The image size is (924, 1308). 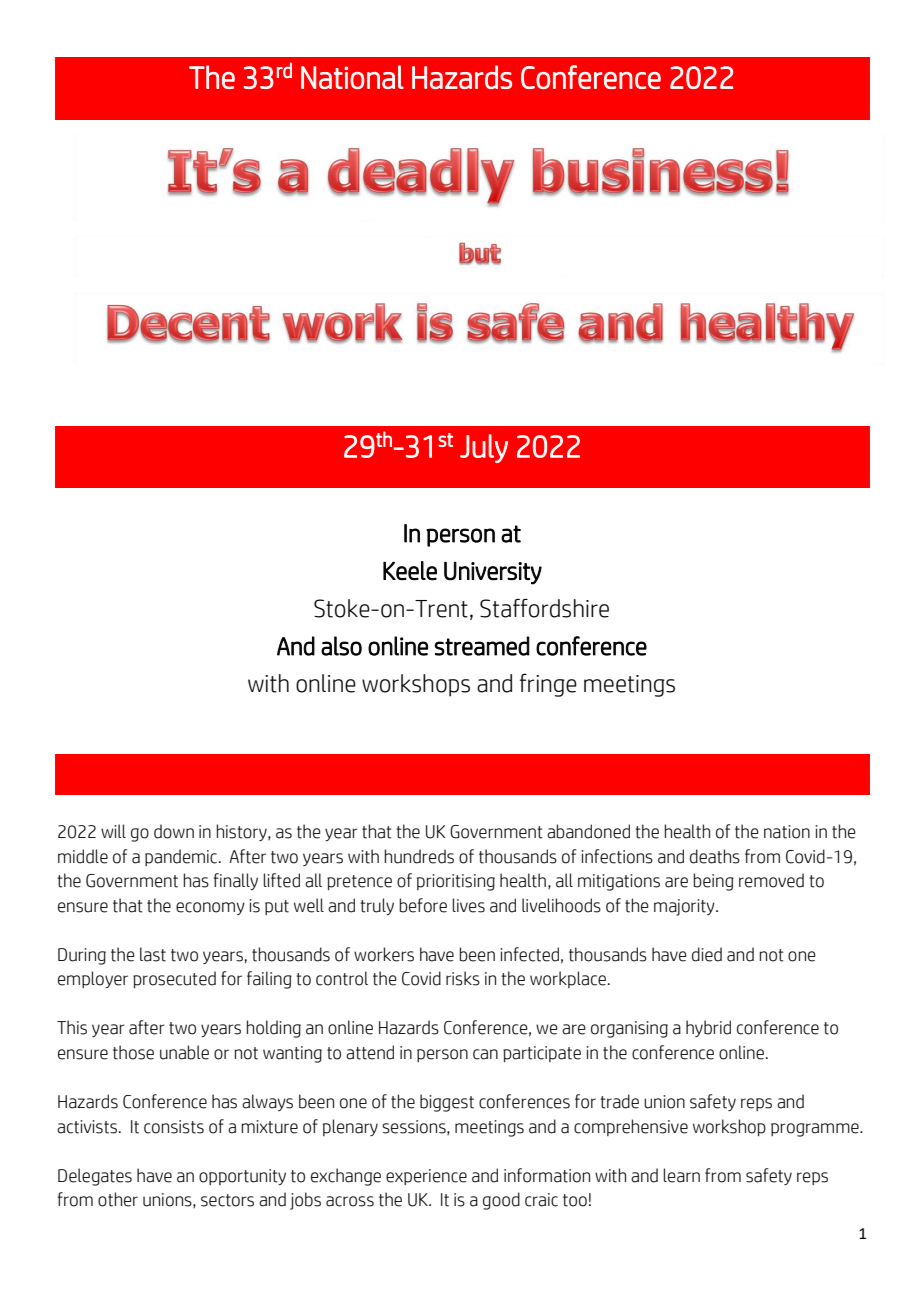 What do you see at coordinates (174, 831) in the screenshot?
I see `down` at bounding box center [174, 831].
